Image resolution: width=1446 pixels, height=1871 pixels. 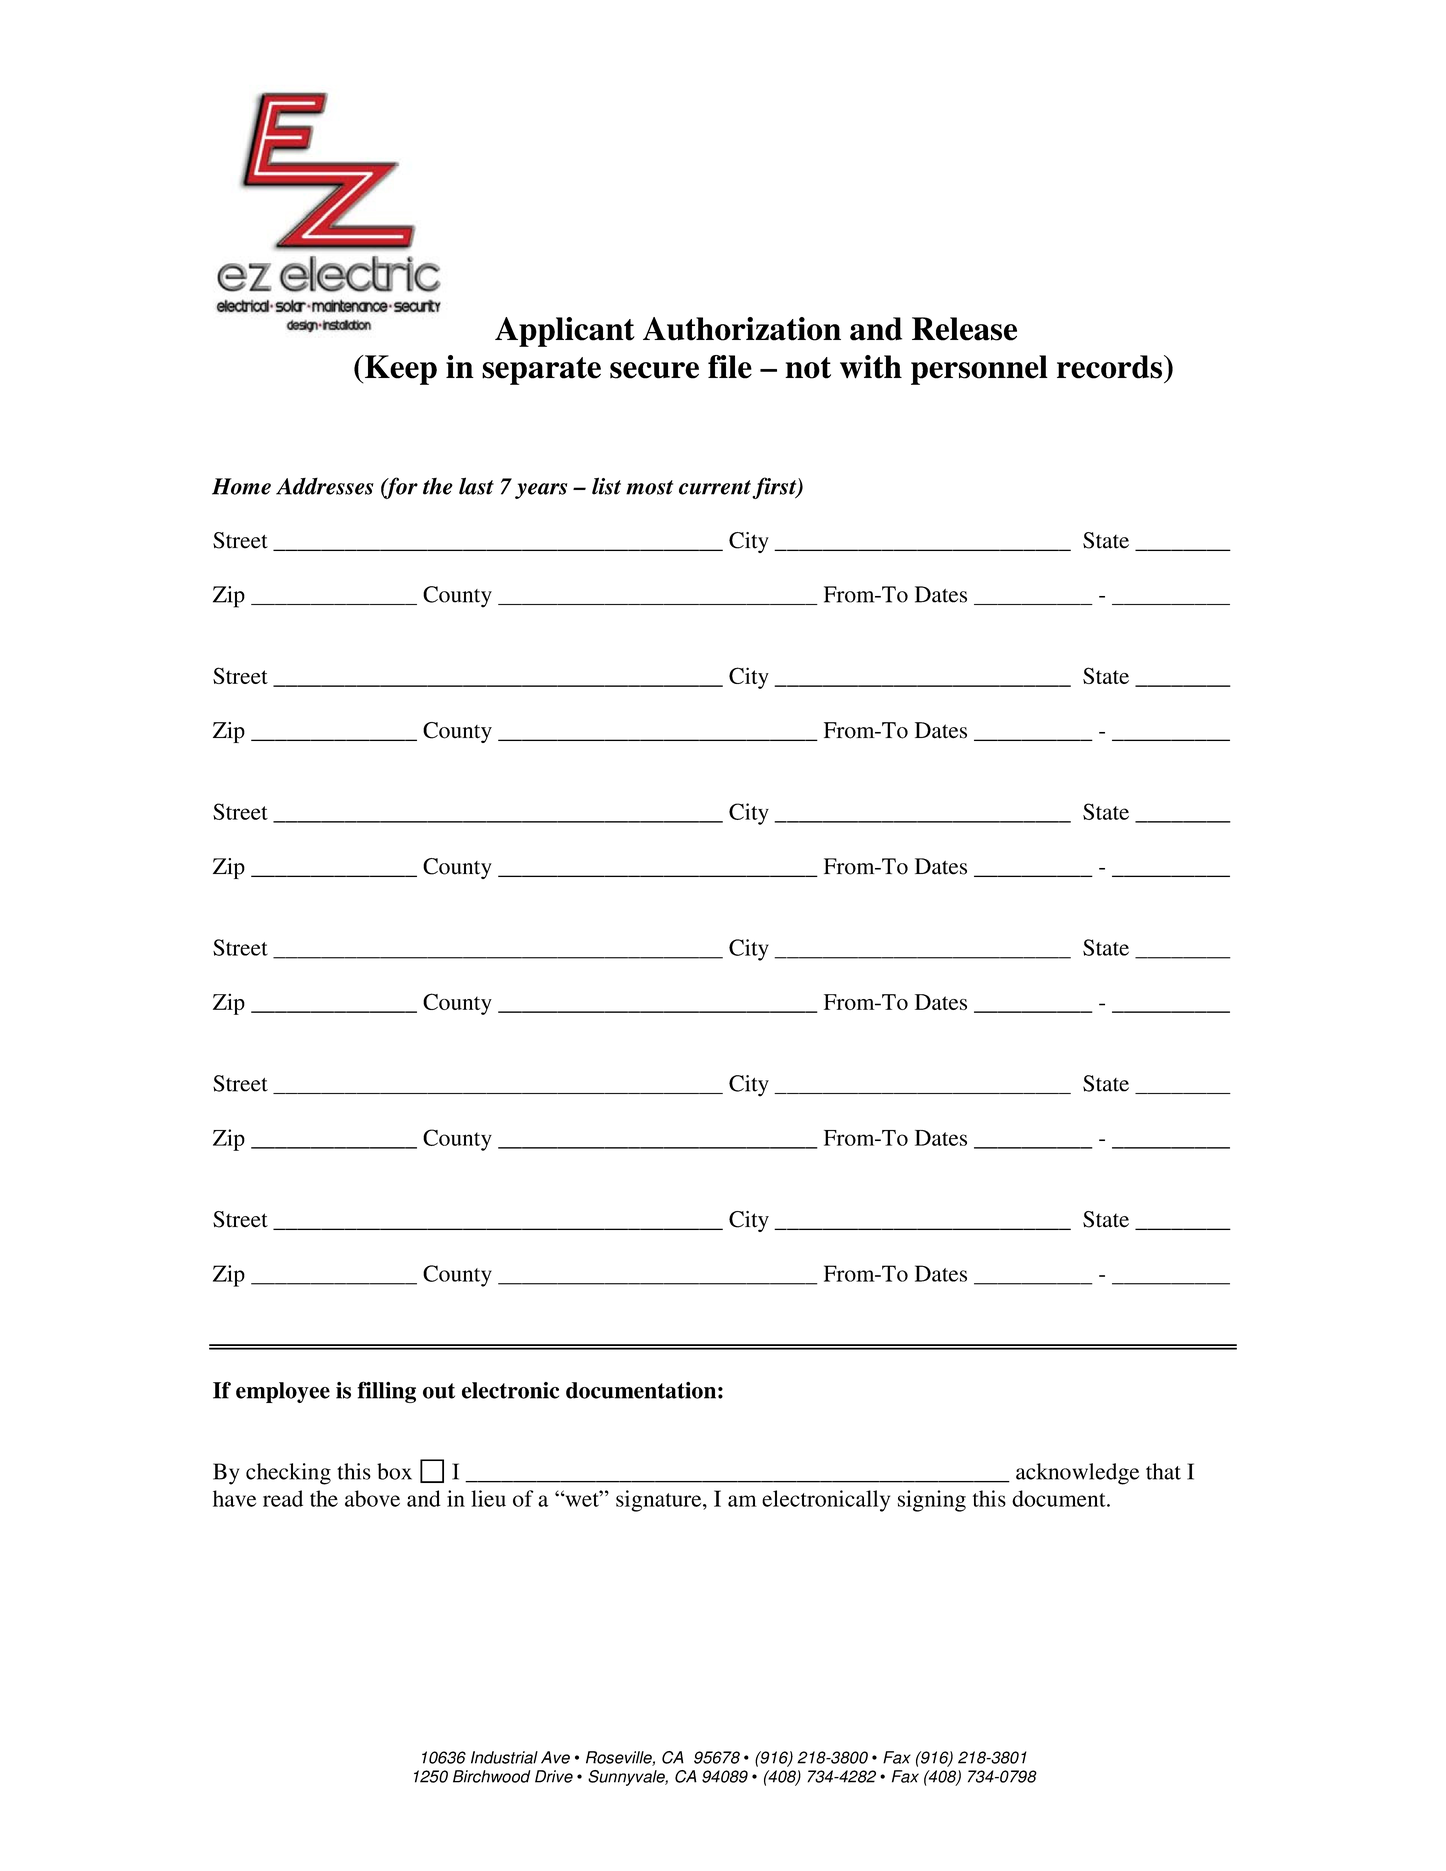 I want to click on filling, so click(x=386, y=1392).
